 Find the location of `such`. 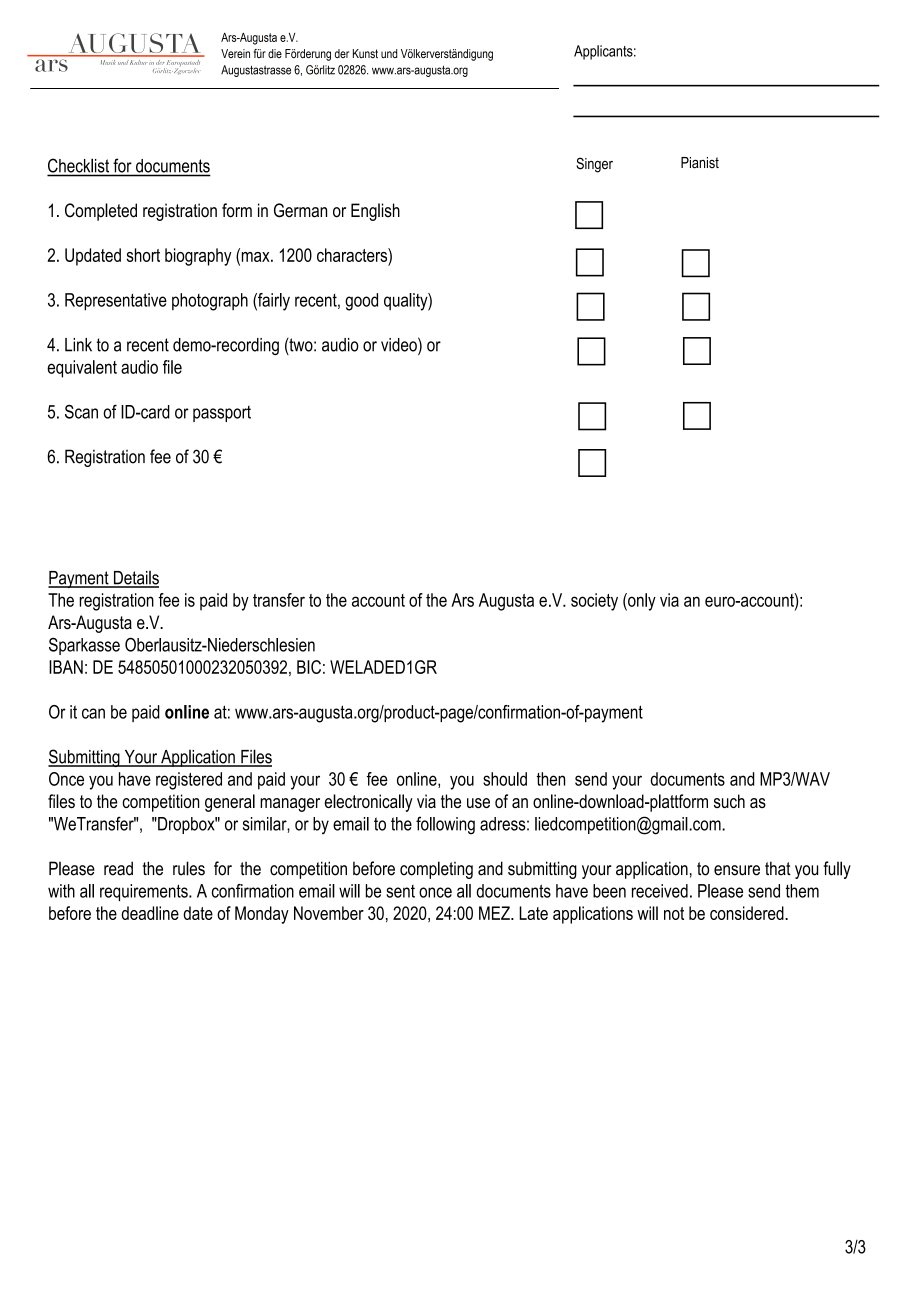

such is located at coordinates (729, 801).
